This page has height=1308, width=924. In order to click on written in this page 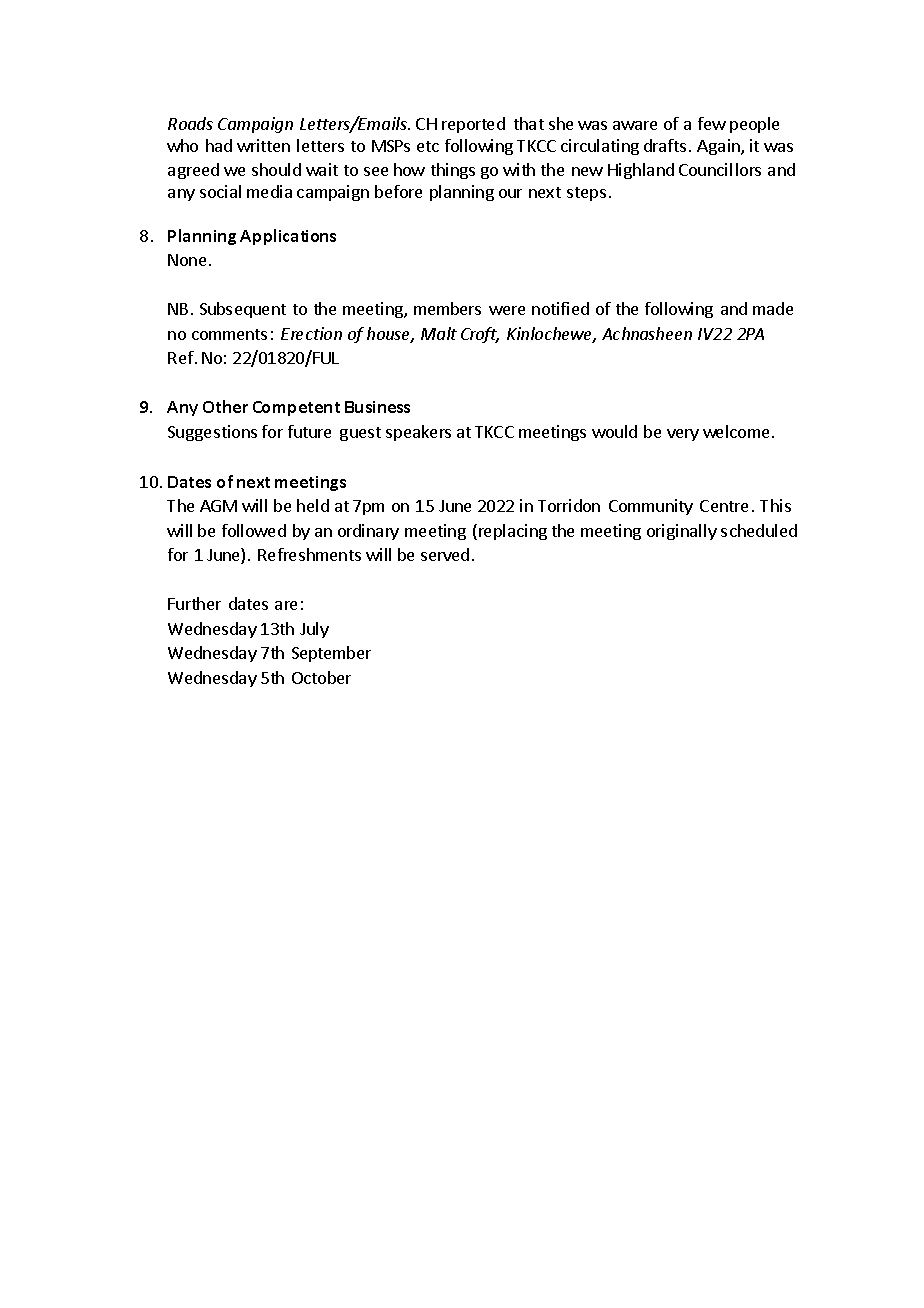, I will do `click(263, 145)`.
